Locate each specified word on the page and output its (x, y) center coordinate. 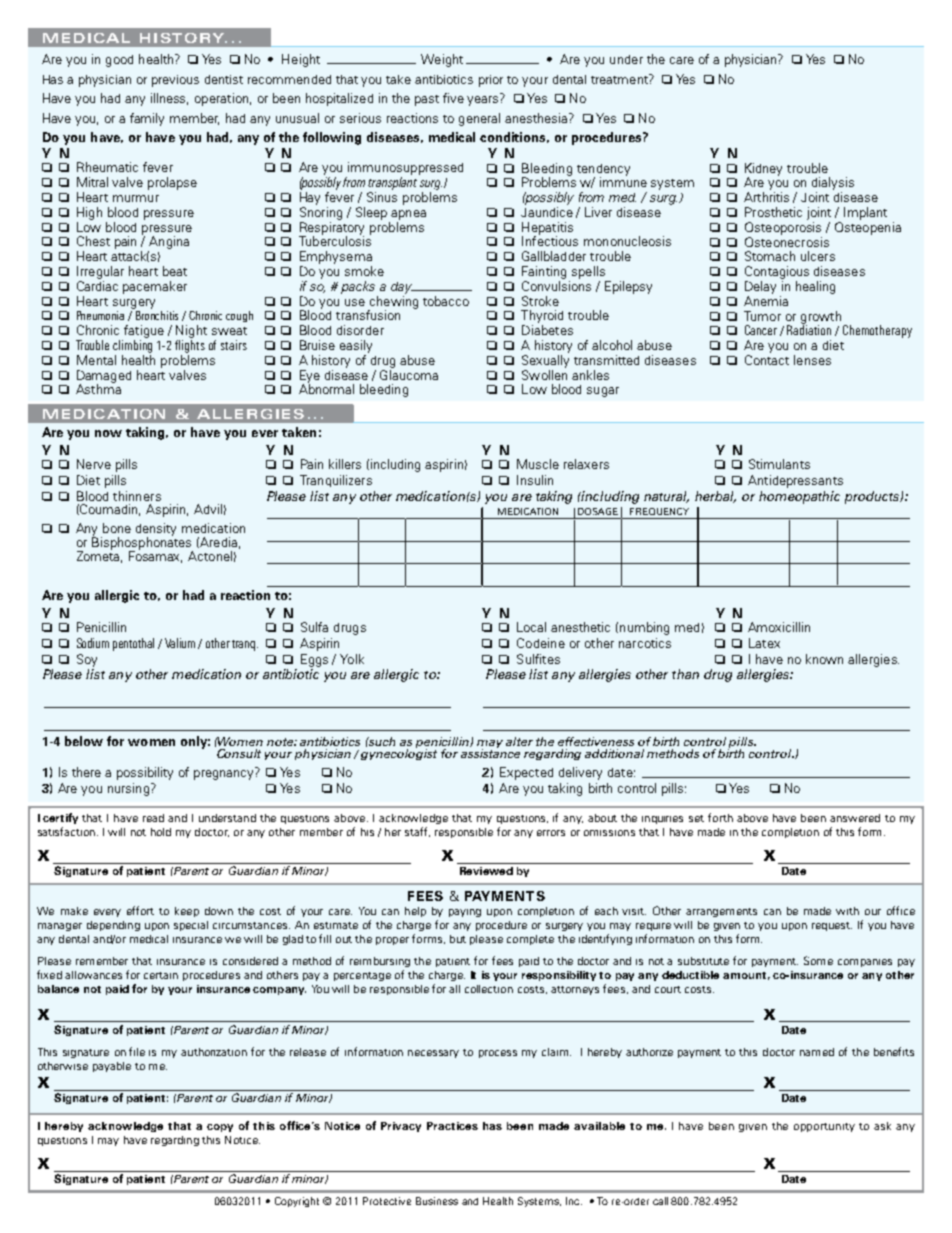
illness (169, 99)
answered (855, 818)
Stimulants (779, 464)
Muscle (538, 464)
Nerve (94, 464)
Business (437, 1201)
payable (112, 1067)
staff (417, 832)
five (453, 98)
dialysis (833, 183)
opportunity (824, 1127)
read (153, 818)
